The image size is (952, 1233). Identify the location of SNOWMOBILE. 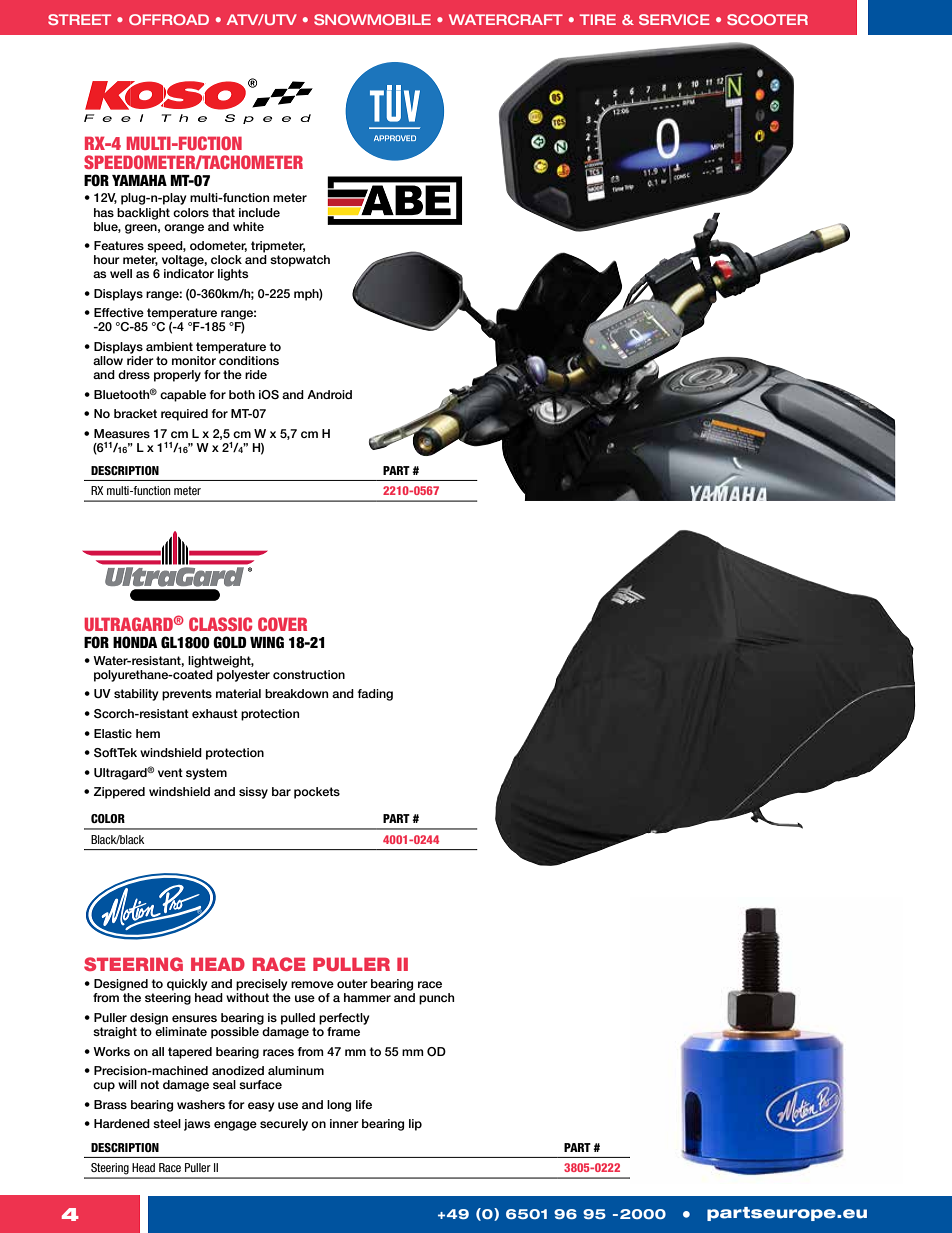
(372, 19).
